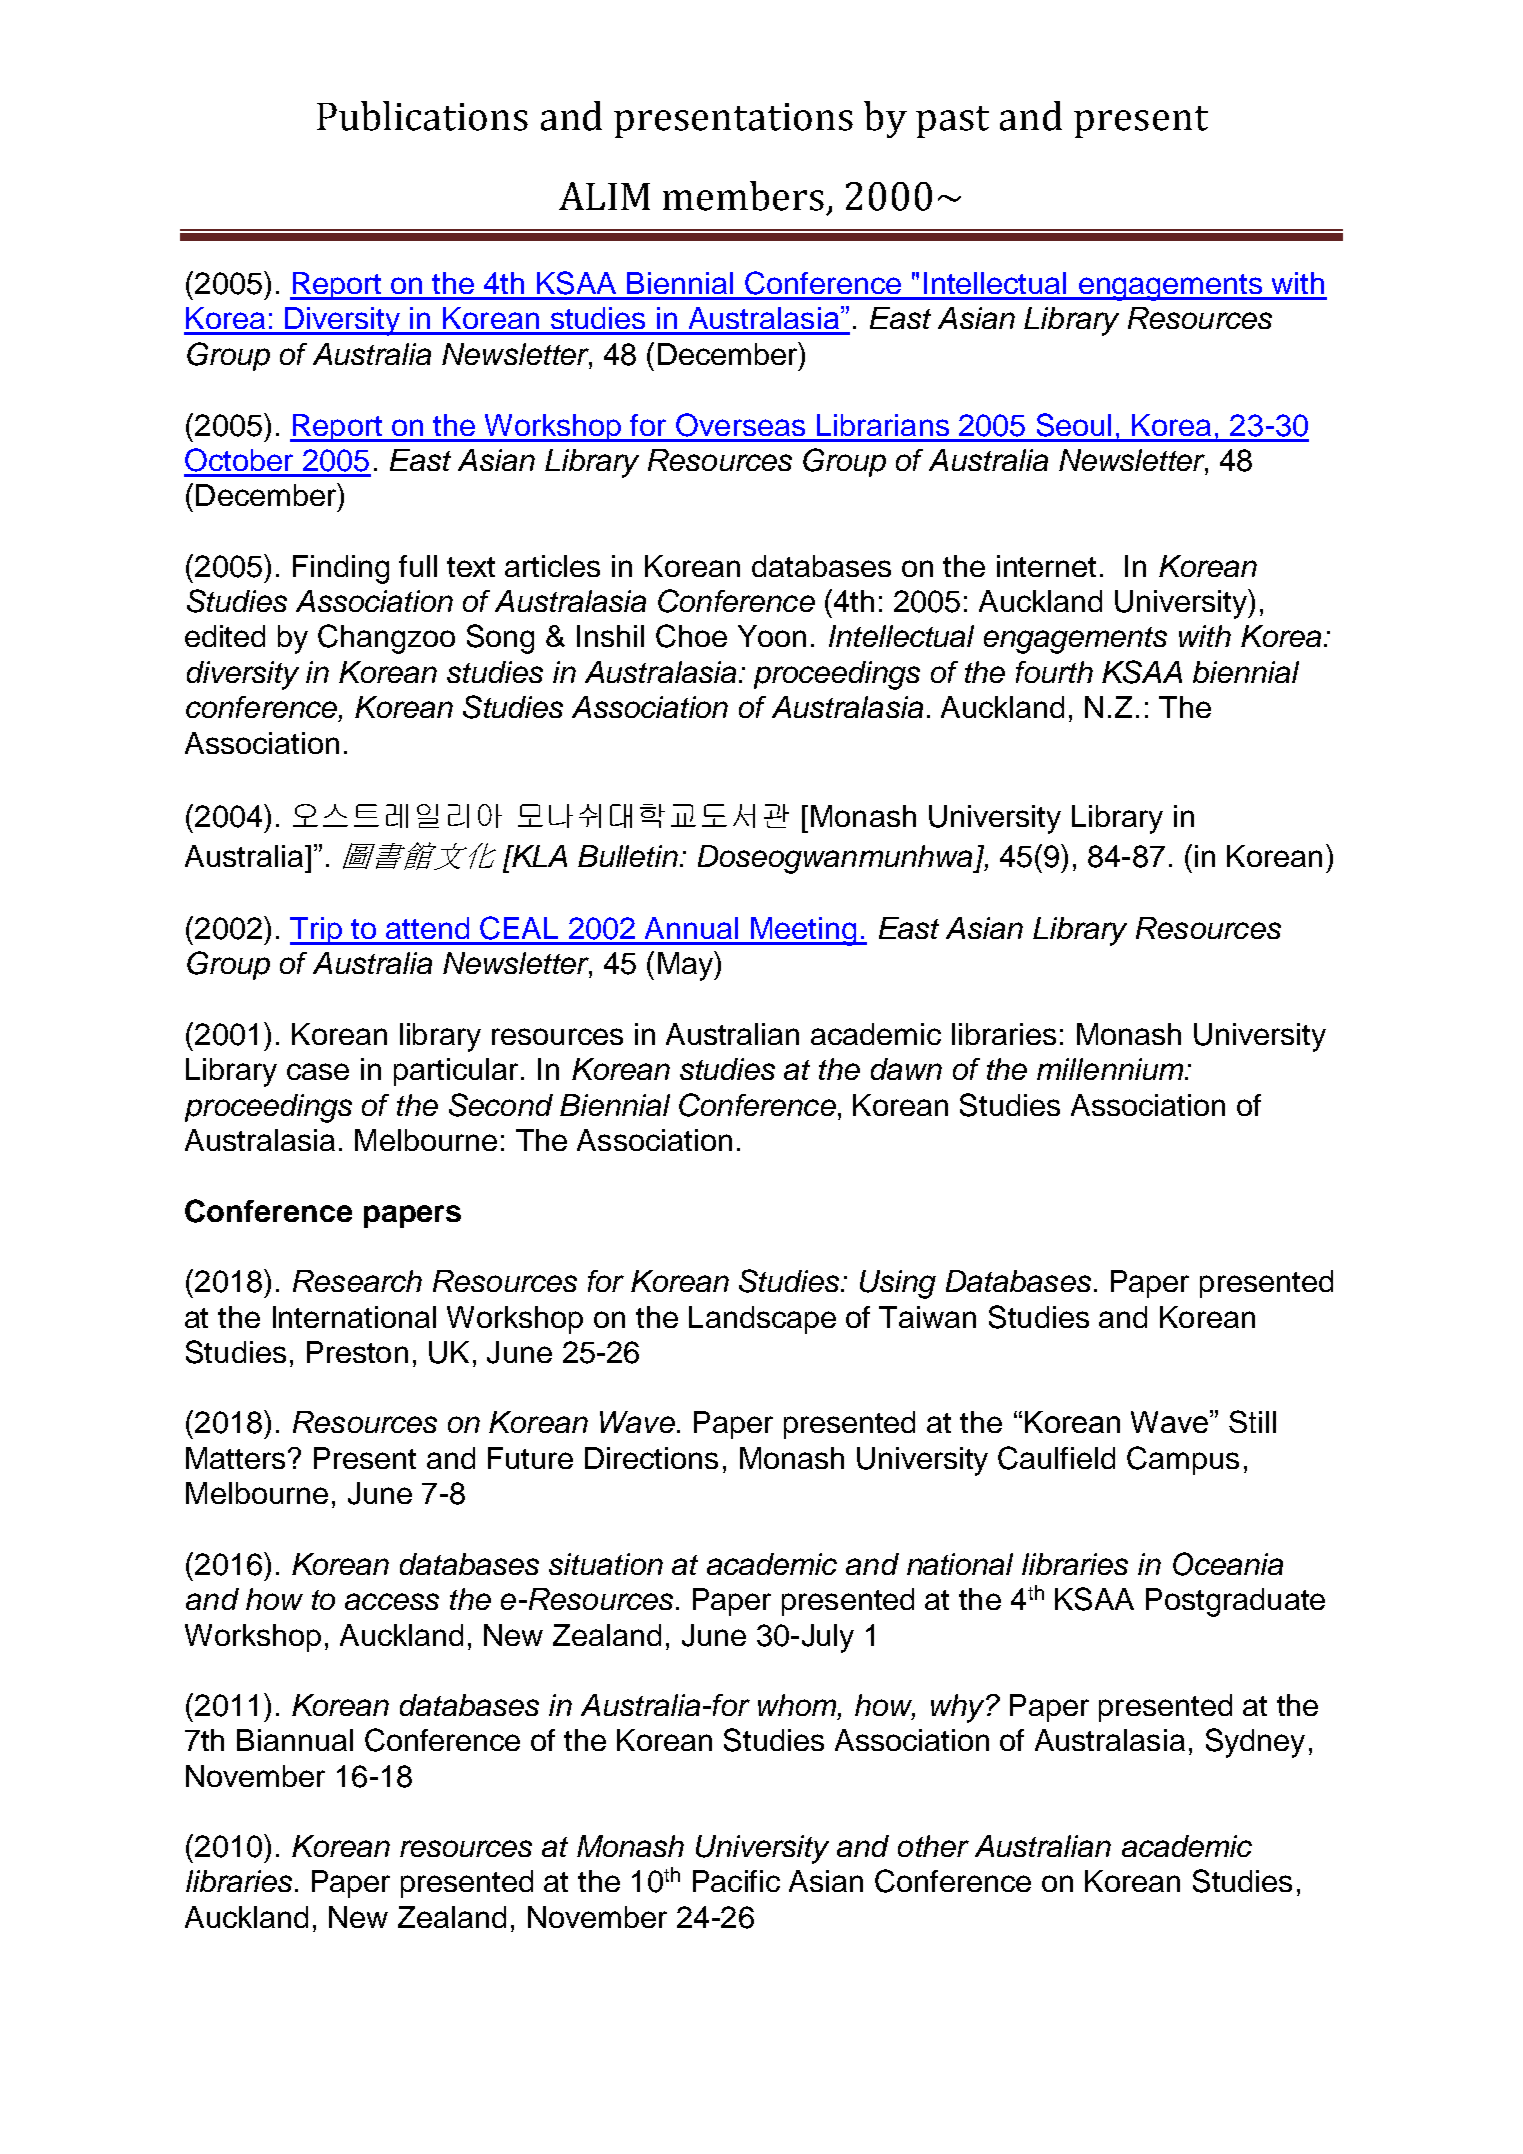 The width and height of the page is (1523, 2154). What do you see at coordinates (392, 1601) in the page?
I see `access` at bounding box center [392, 1601].
